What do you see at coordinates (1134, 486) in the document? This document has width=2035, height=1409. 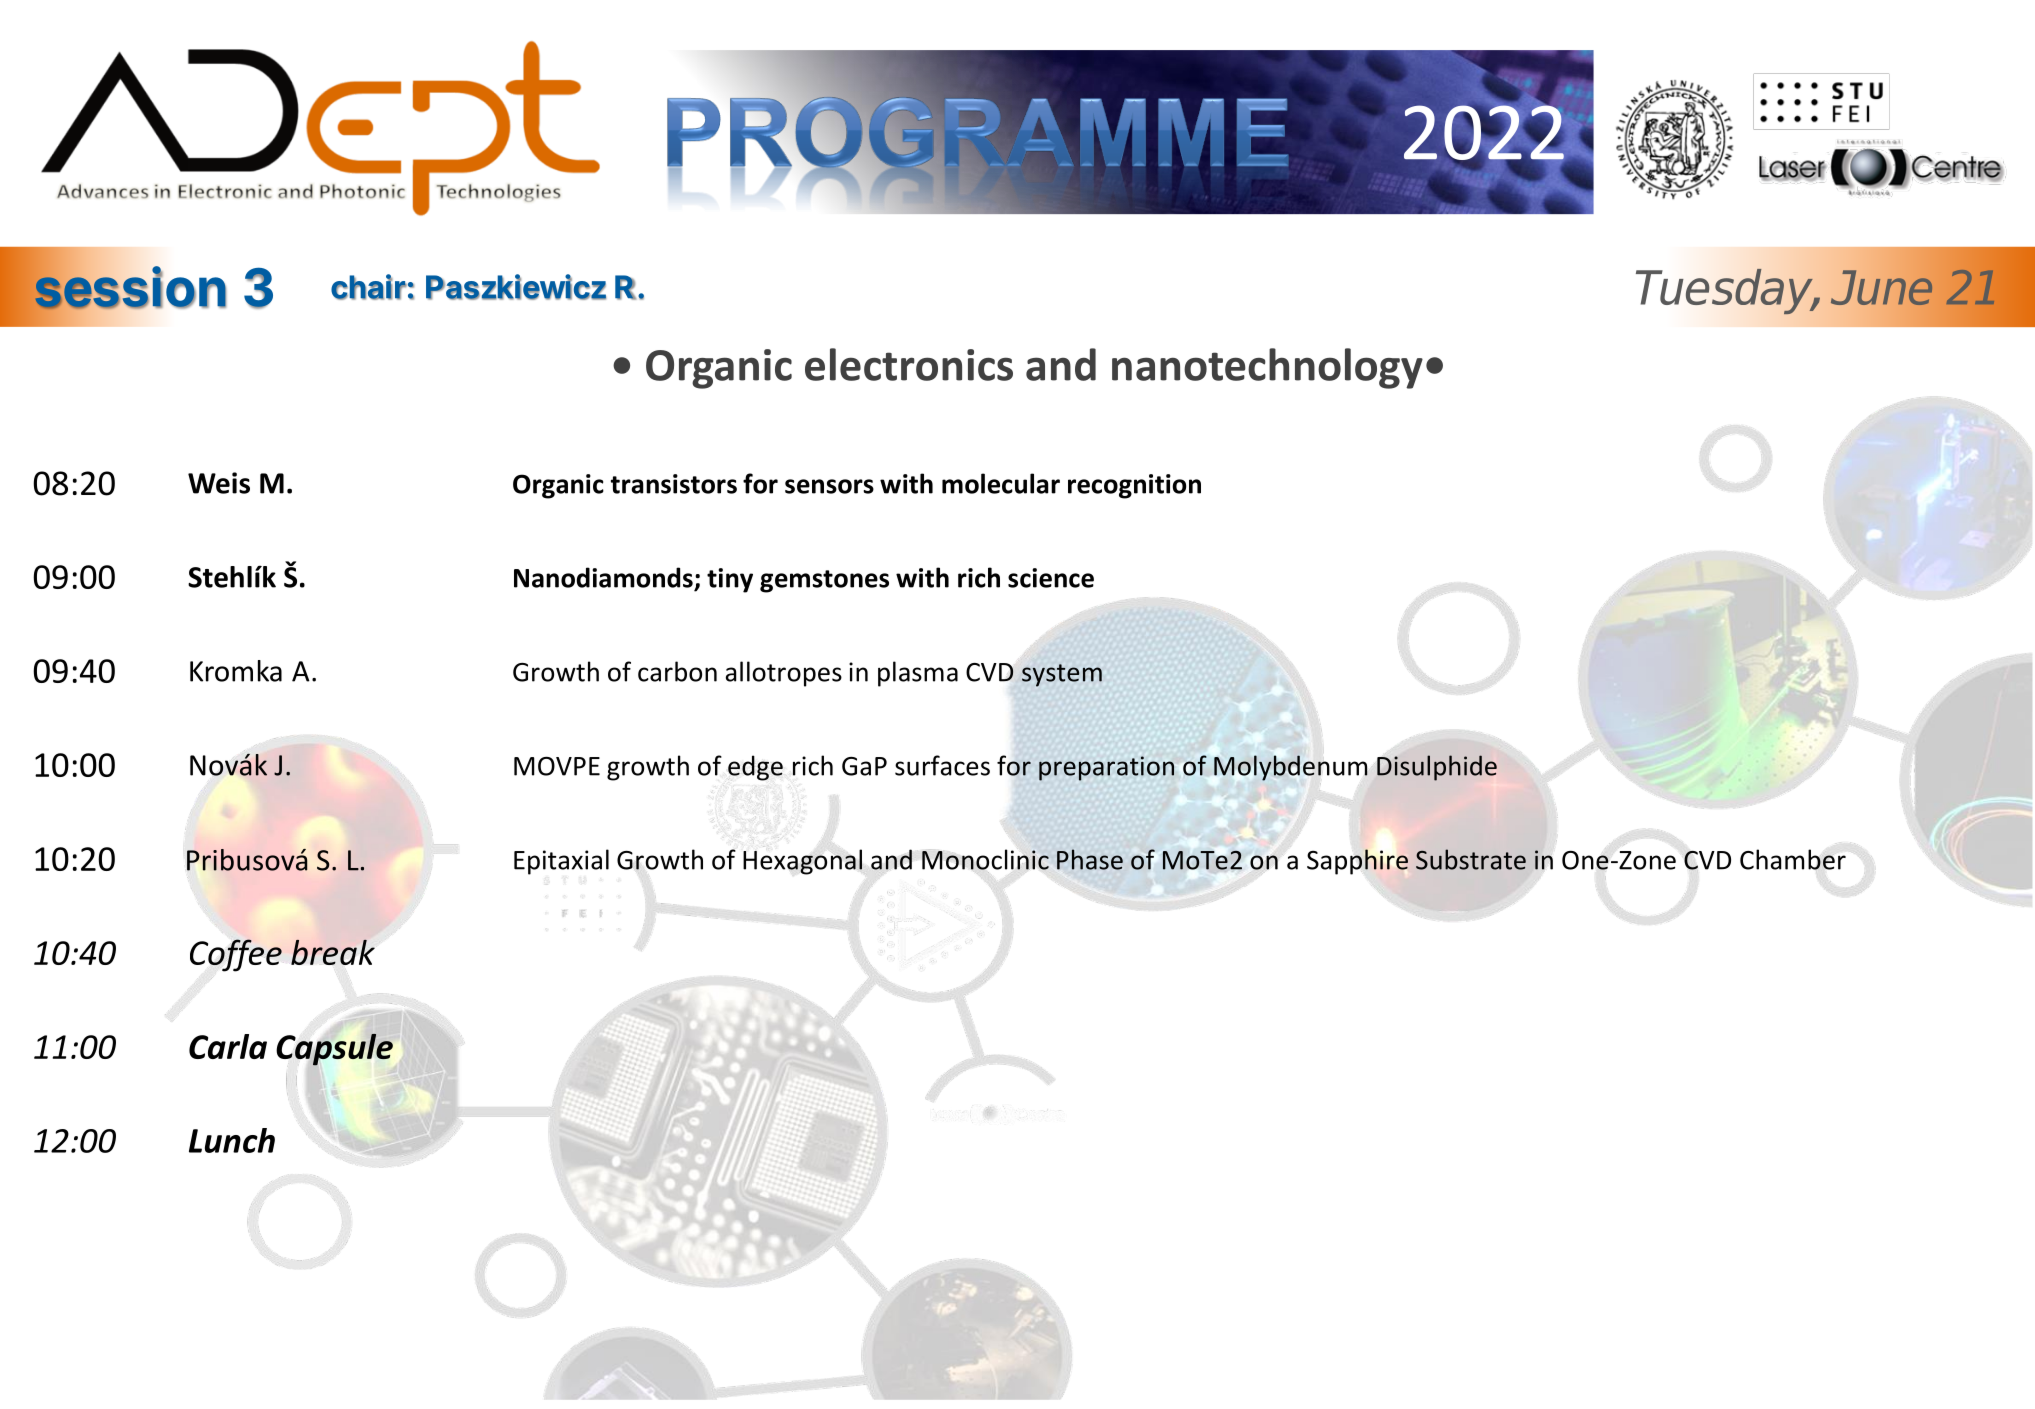 I see `recognition` at bounding box center [1134, 486].
